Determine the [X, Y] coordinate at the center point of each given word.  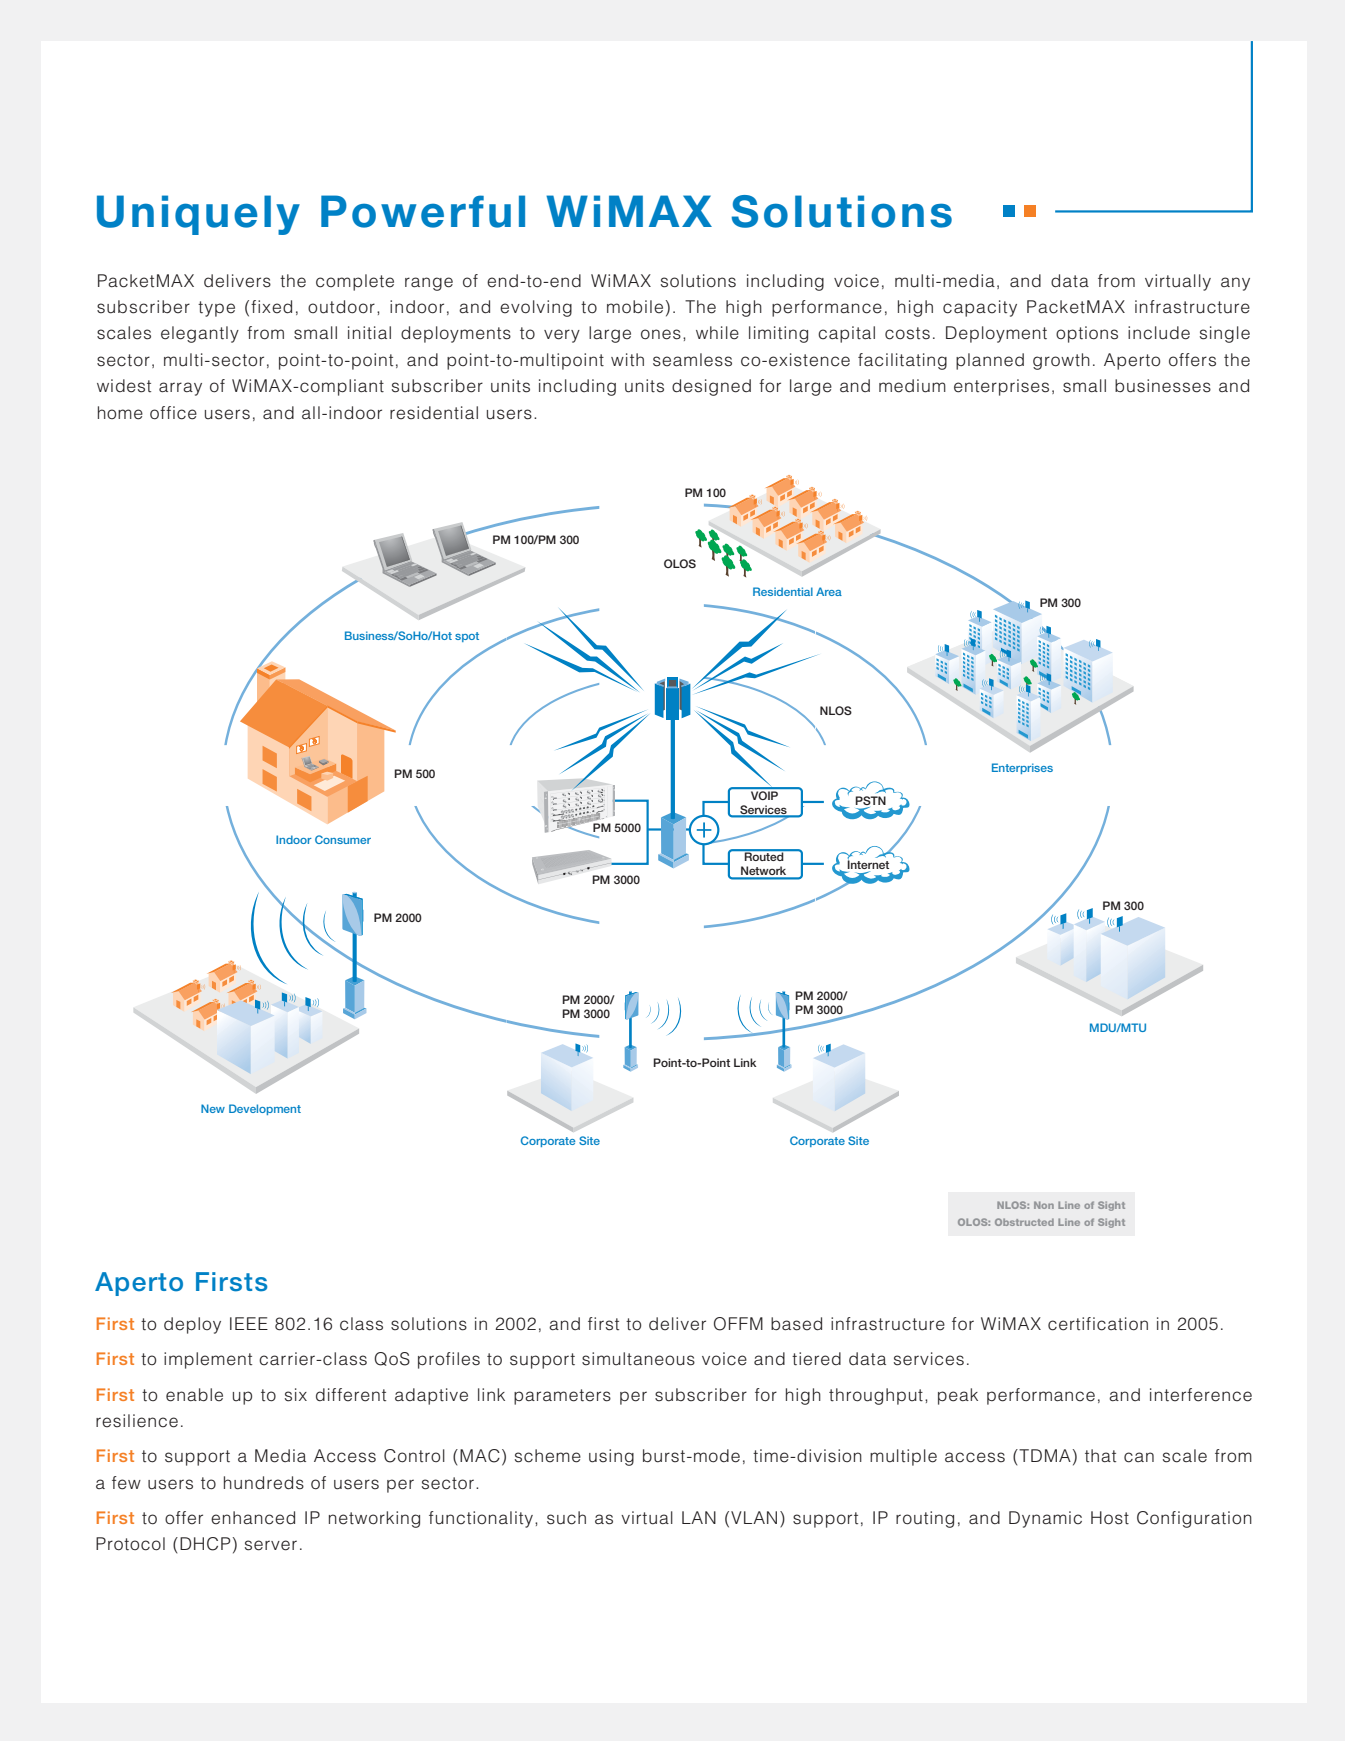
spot [467, 637]
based [796, 1324]
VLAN [754, 1517]
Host [1110, 1518]
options [1087, 334]
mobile [635, 307]
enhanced [253, 1518]
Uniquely [198, 215]
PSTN [870, 800]
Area [829, 591]
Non [1044, 1205]
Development [265, 1109]
